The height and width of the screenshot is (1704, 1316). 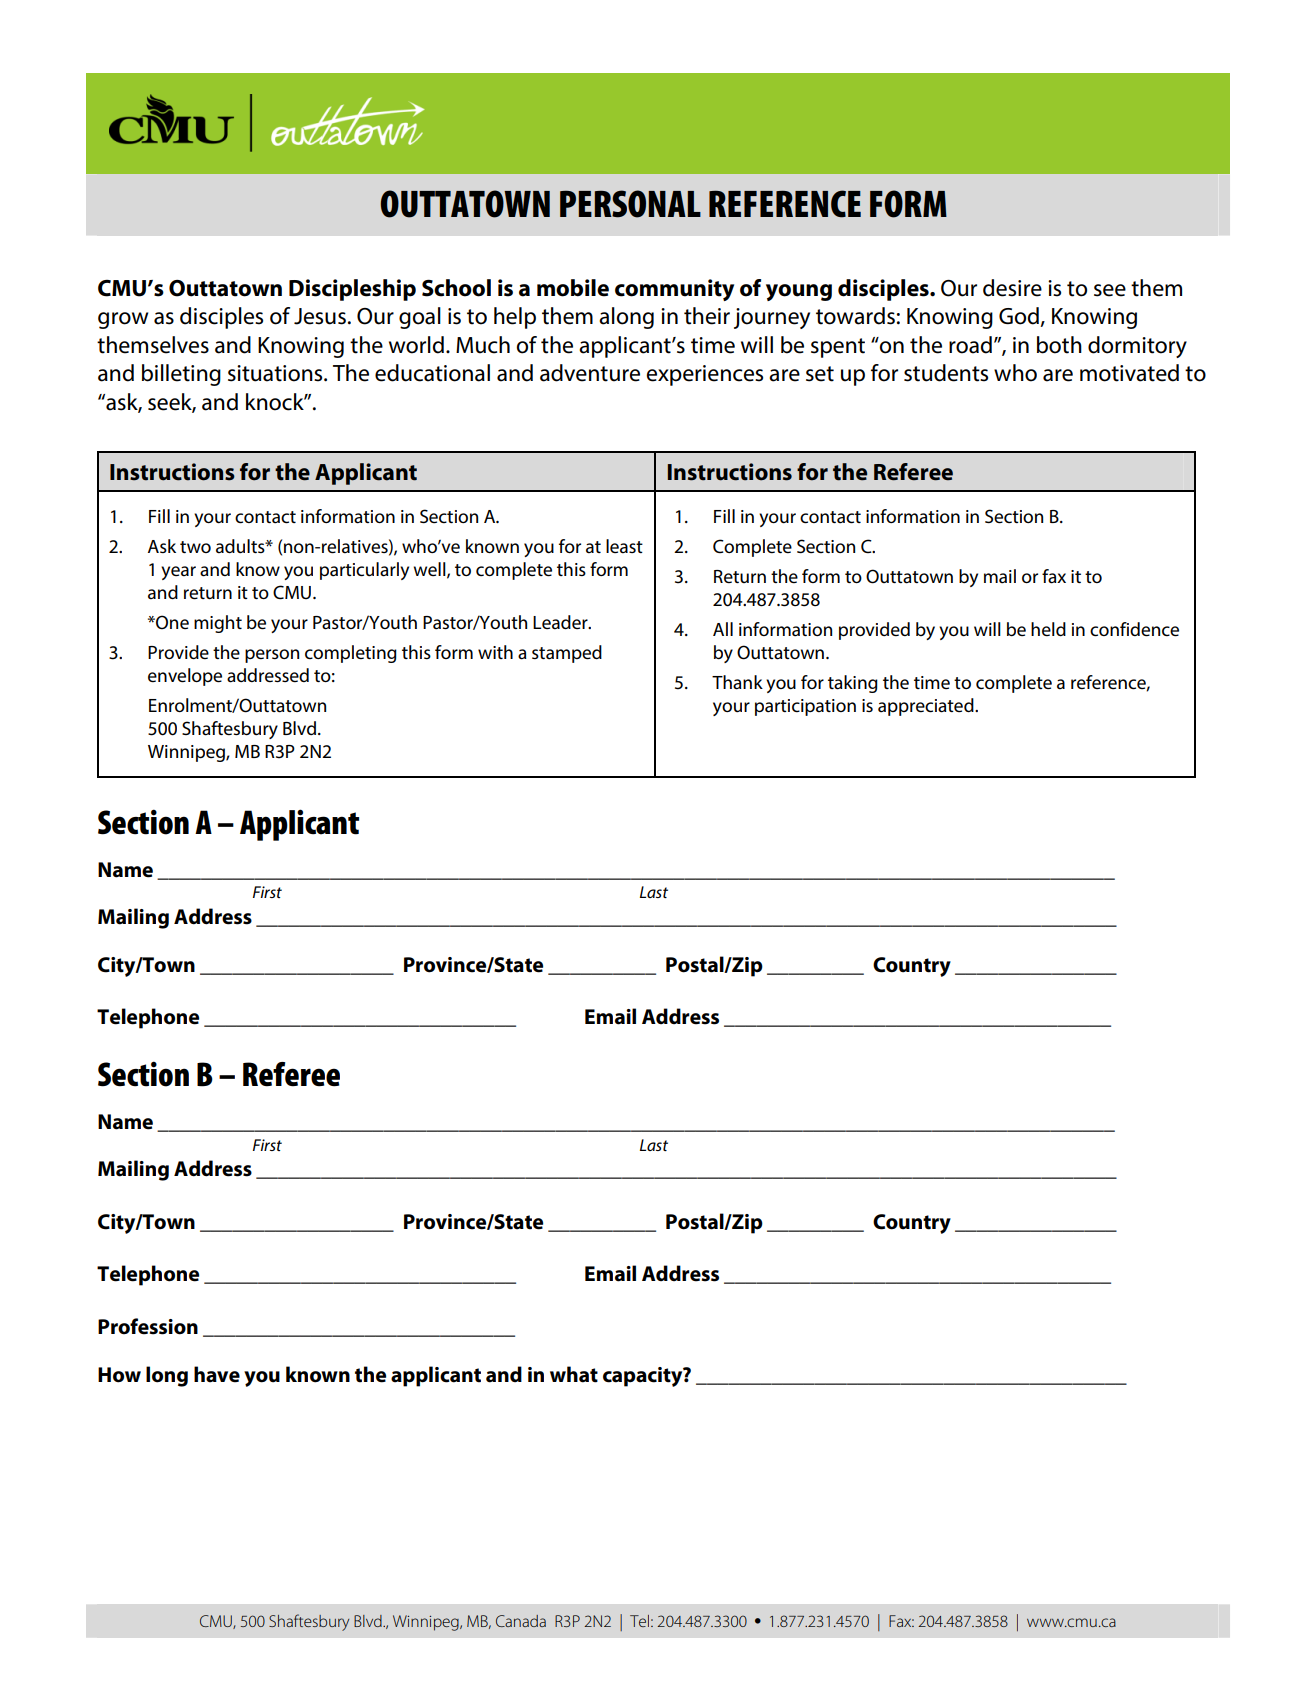 I want to click on Canada, so click(x=521, y=1621).
